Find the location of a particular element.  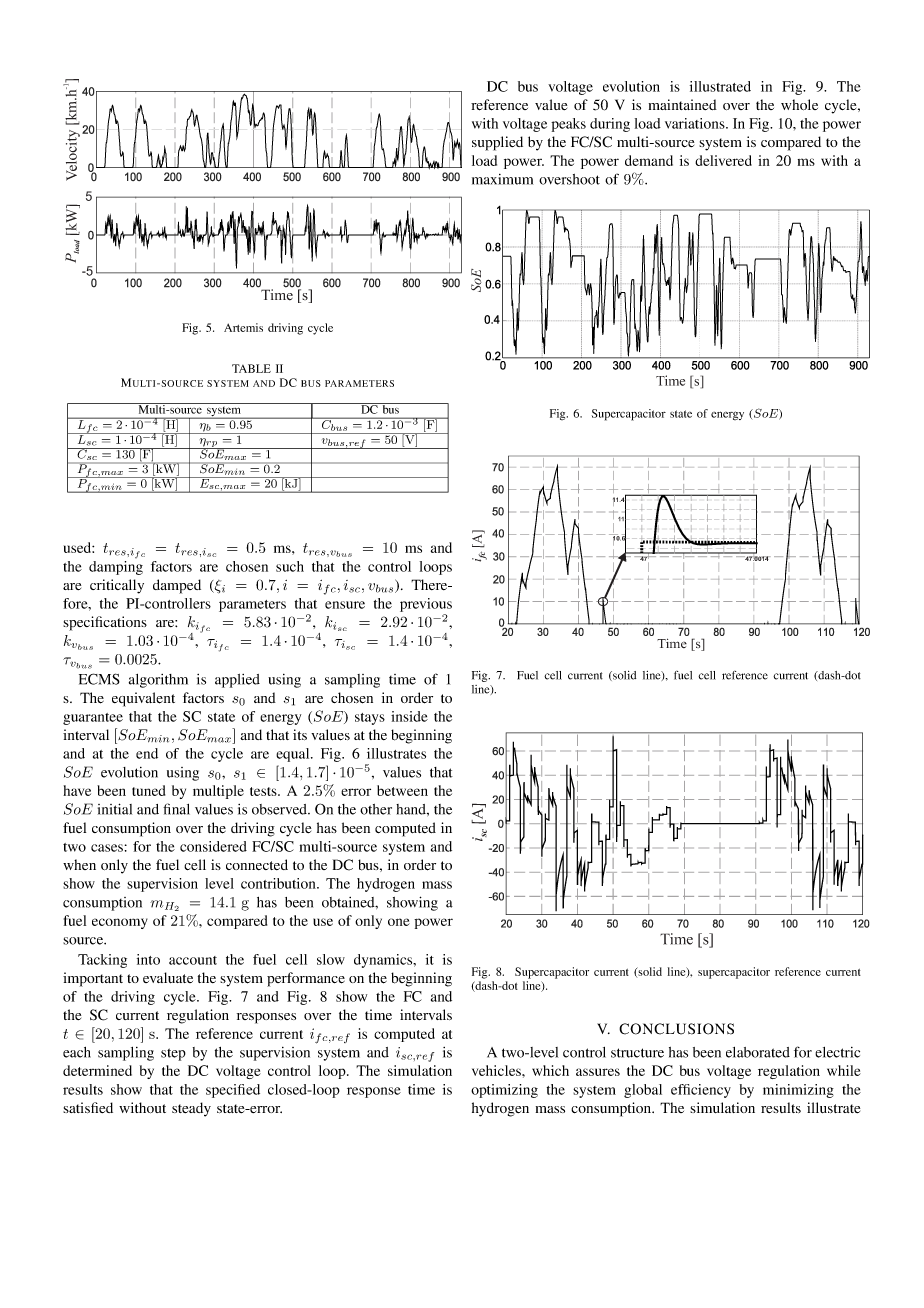

delivered is located at coordinates (723, 160).
